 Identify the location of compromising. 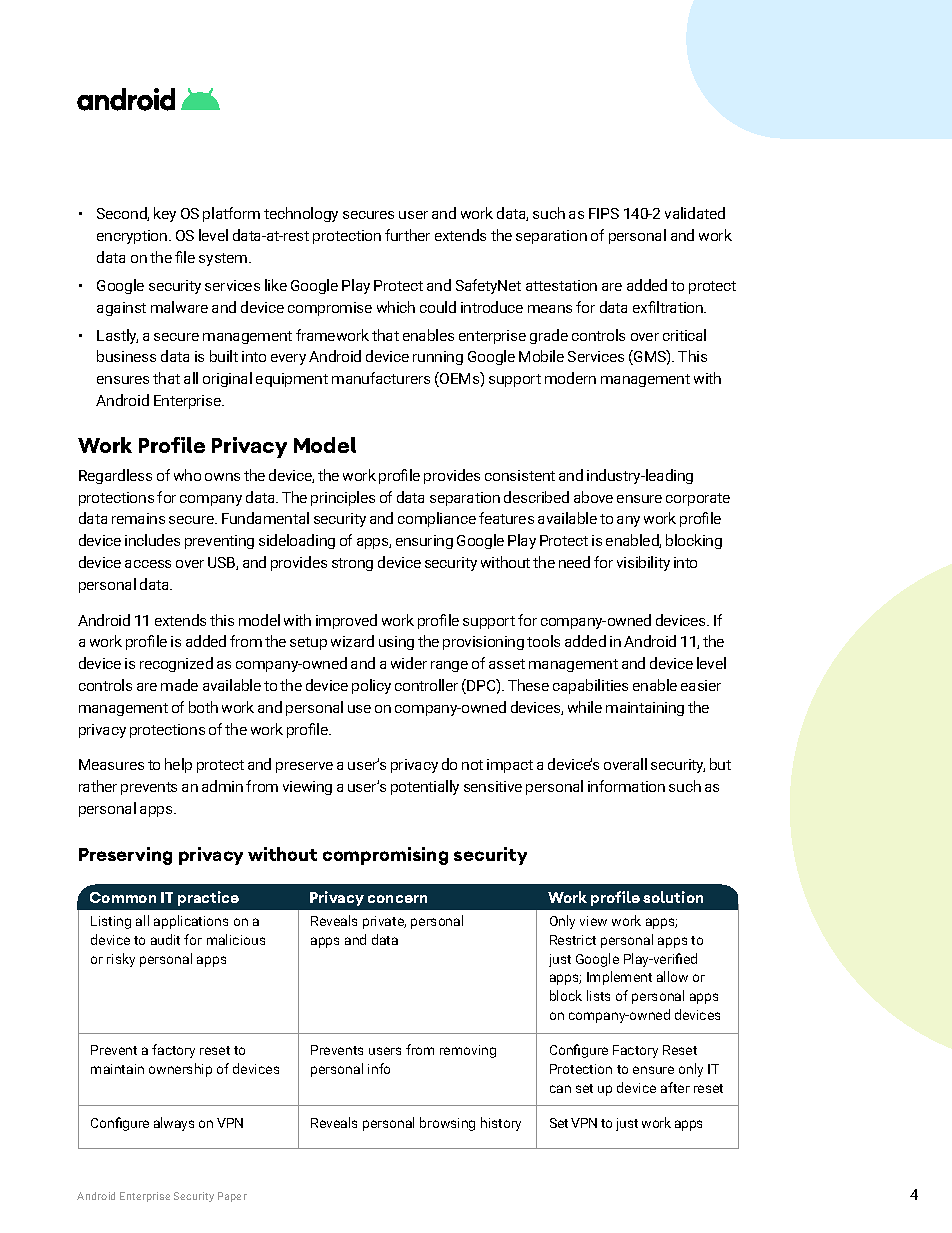
(385, 856).
